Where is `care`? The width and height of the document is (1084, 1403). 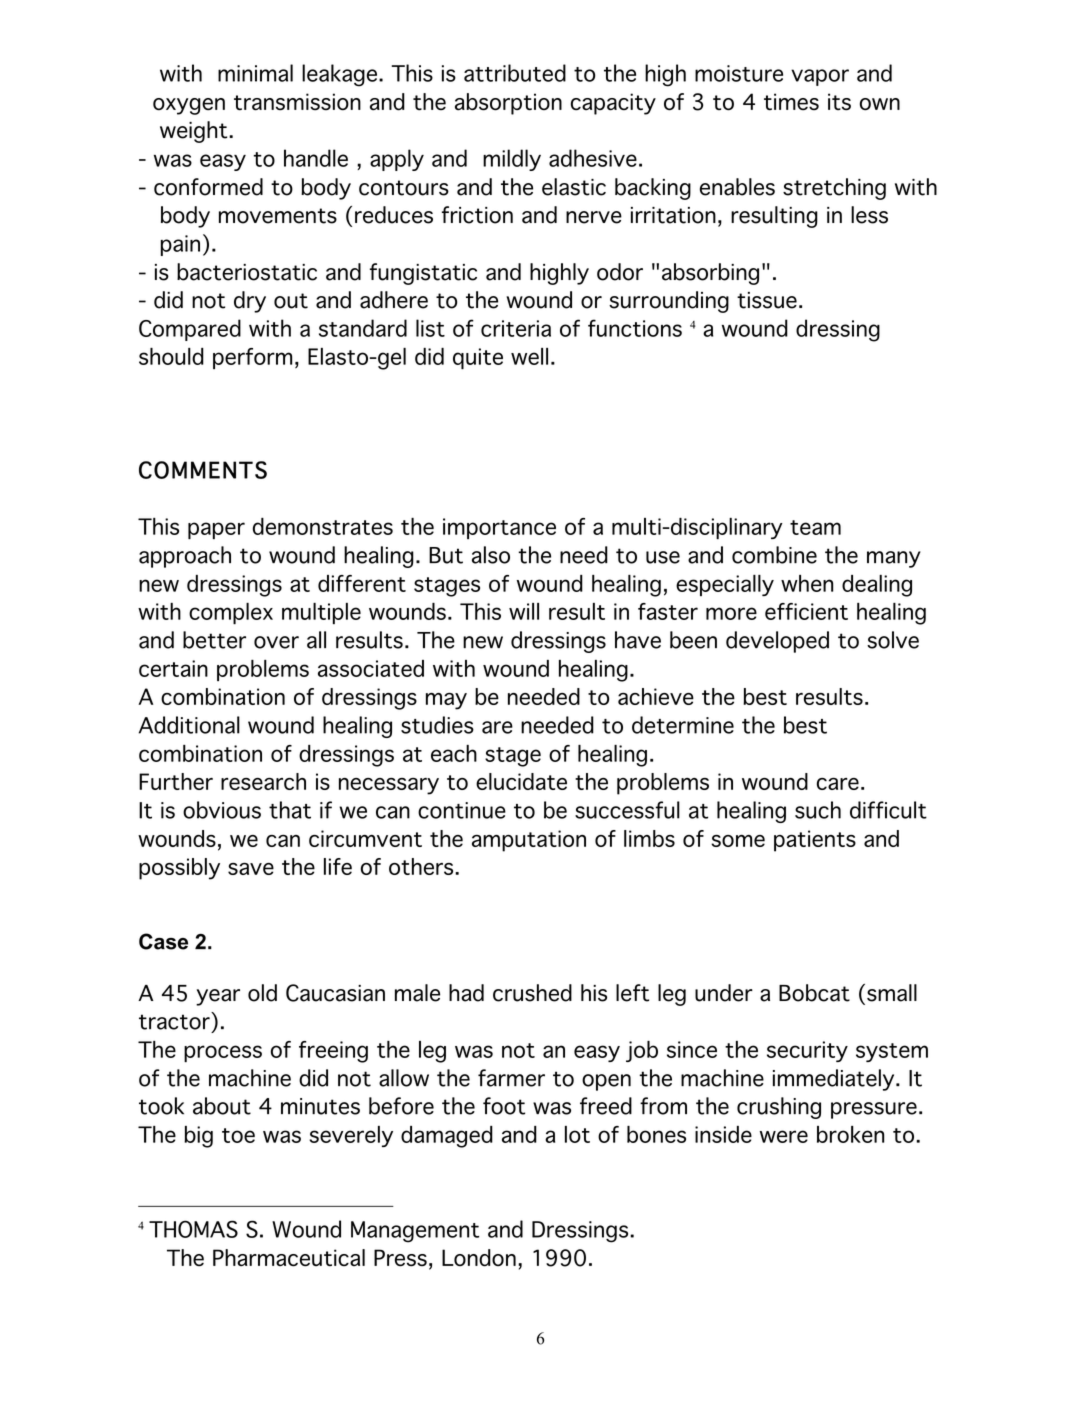 care is located at coordinates (838, 783).
